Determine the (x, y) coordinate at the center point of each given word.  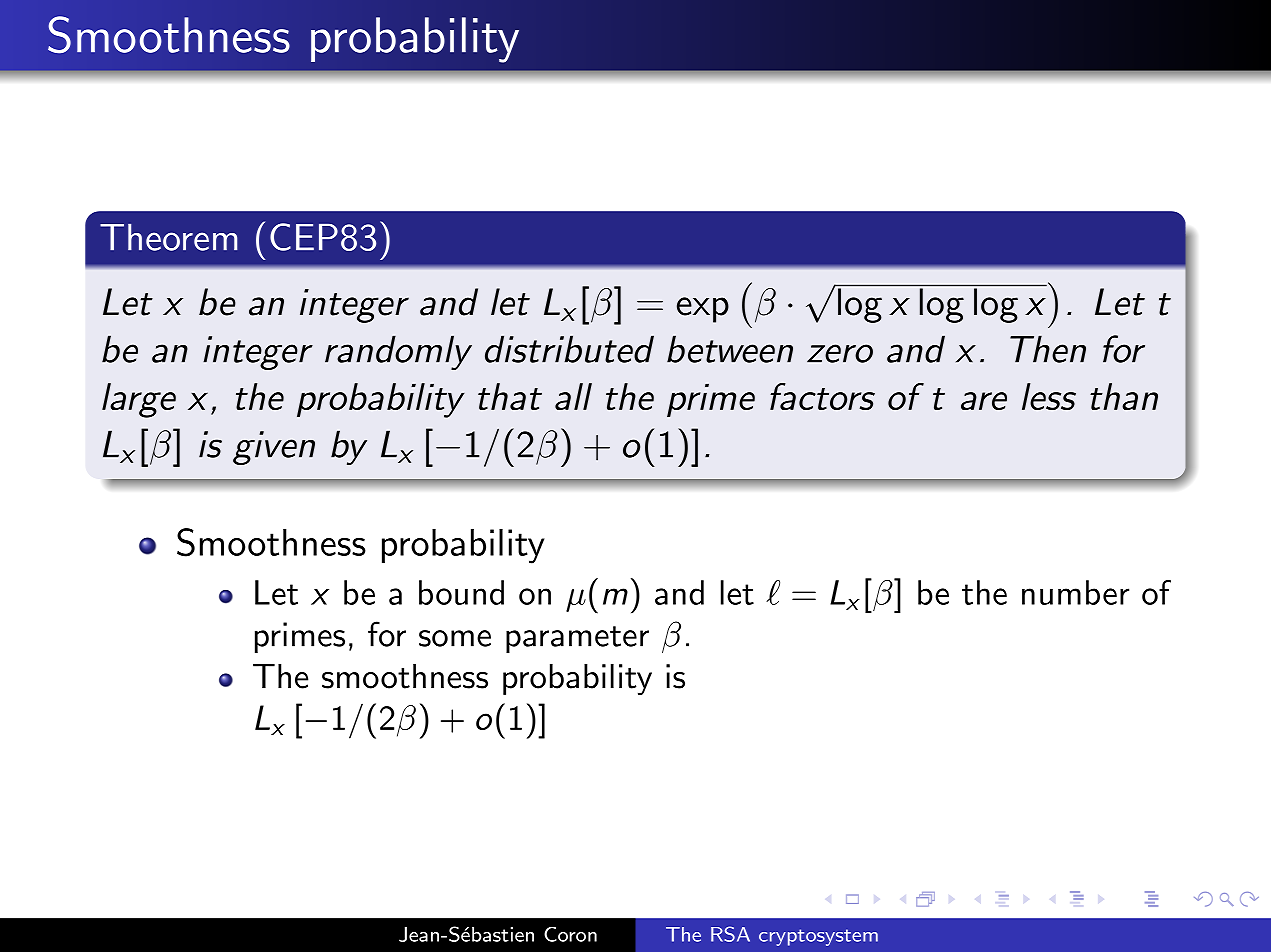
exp (703, 310)
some (455, 638)
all (573, 396)
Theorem (168, 237)
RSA (730, 934)
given (274, 448)
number (1075, 592)
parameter (577, 639)
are (984, 401)
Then (1048, 349)
